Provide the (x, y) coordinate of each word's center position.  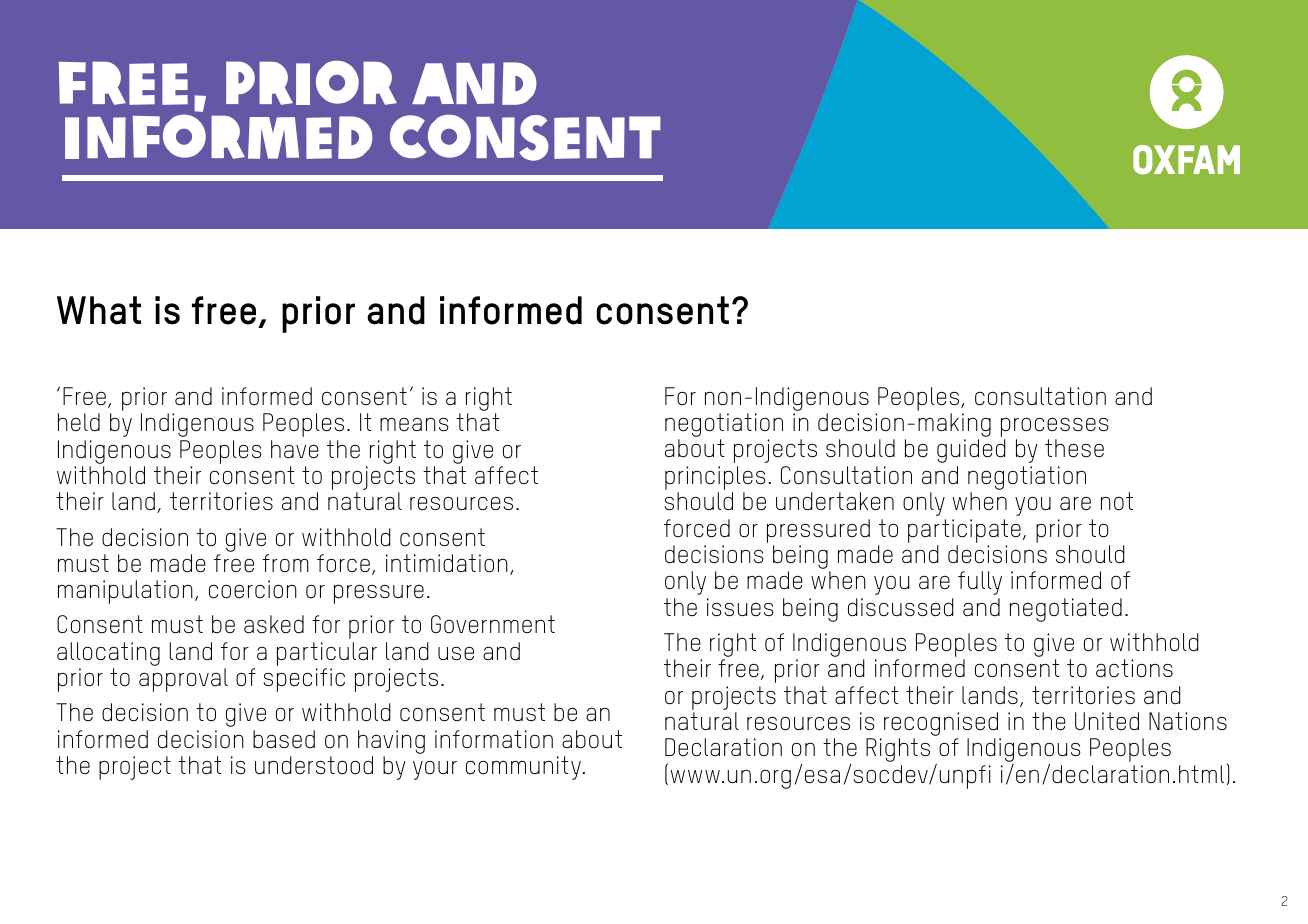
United (1107, 721)
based (284, 739)
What (99, 310)
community (523, 768)
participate (964, 531)
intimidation (447, 563)
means (414, 424)
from (285, 563)
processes (1055, 428)
